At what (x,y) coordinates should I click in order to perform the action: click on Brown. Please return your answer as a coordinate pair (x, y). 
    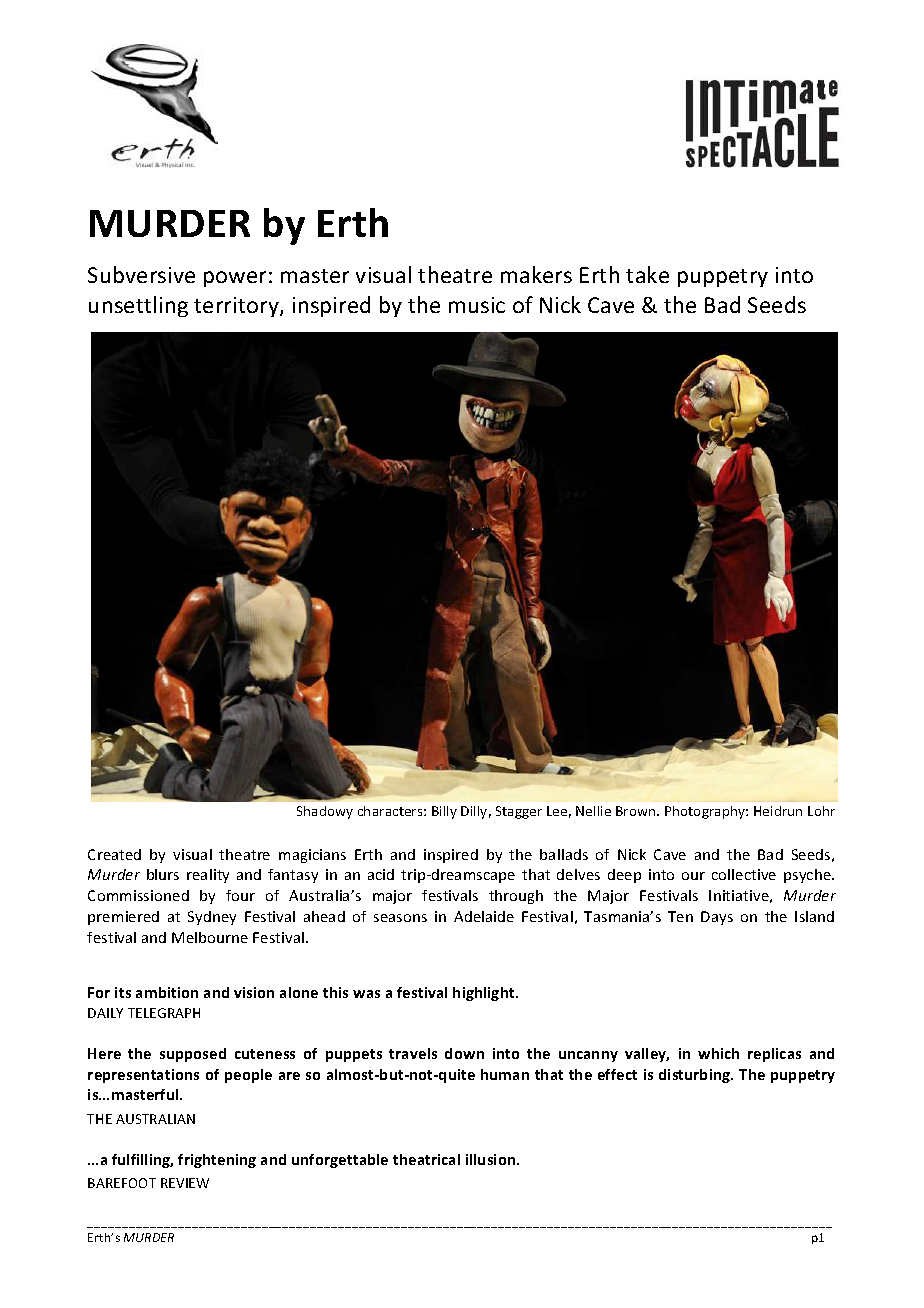
    Looking at the image, I should click on (637, 811).
